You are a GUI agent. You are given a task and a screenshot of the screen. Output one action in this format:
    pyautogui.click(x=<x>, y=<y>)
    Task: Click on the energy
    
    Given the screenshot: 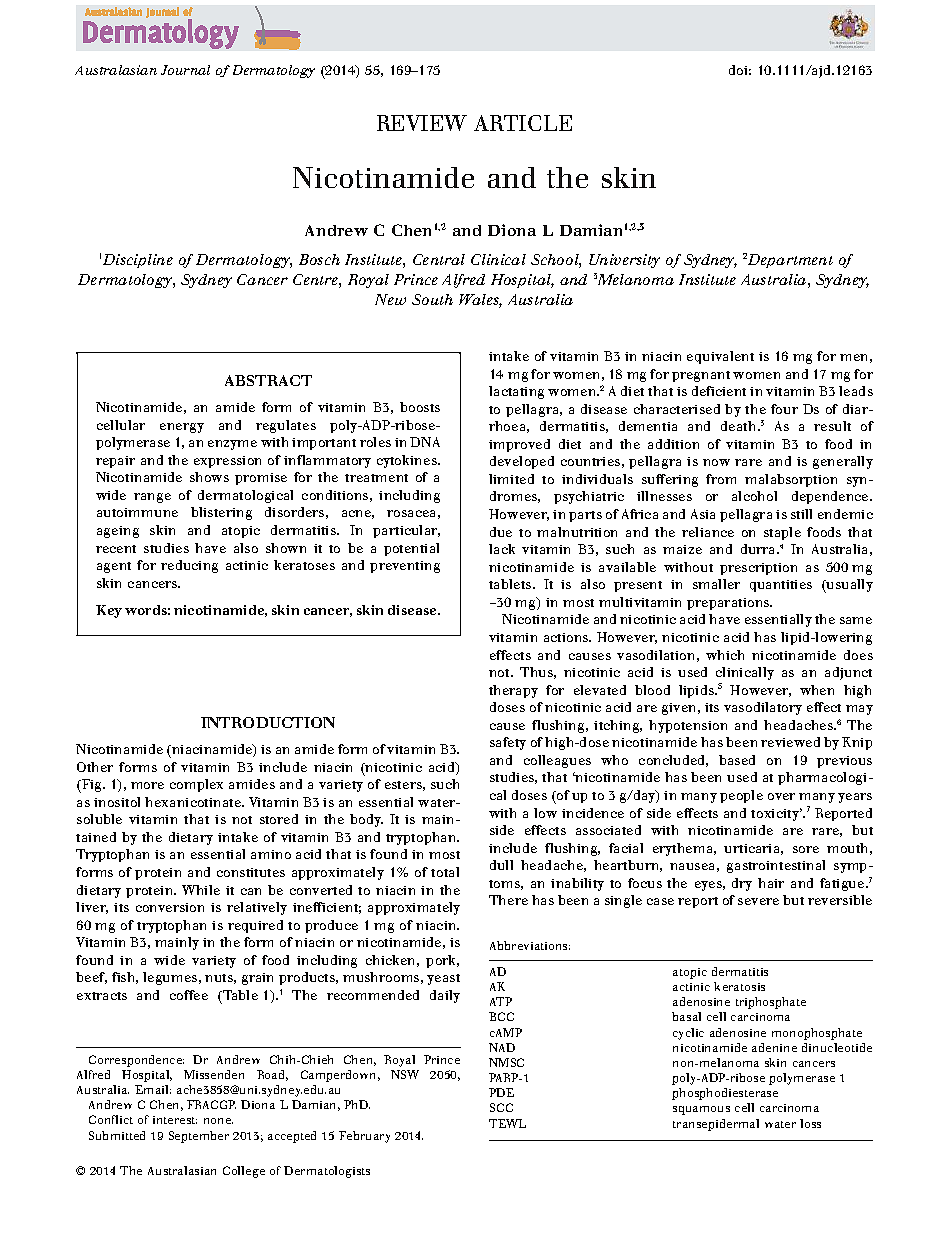 What is the action you would take?
    pyautogui.click(x=182, y=428)
